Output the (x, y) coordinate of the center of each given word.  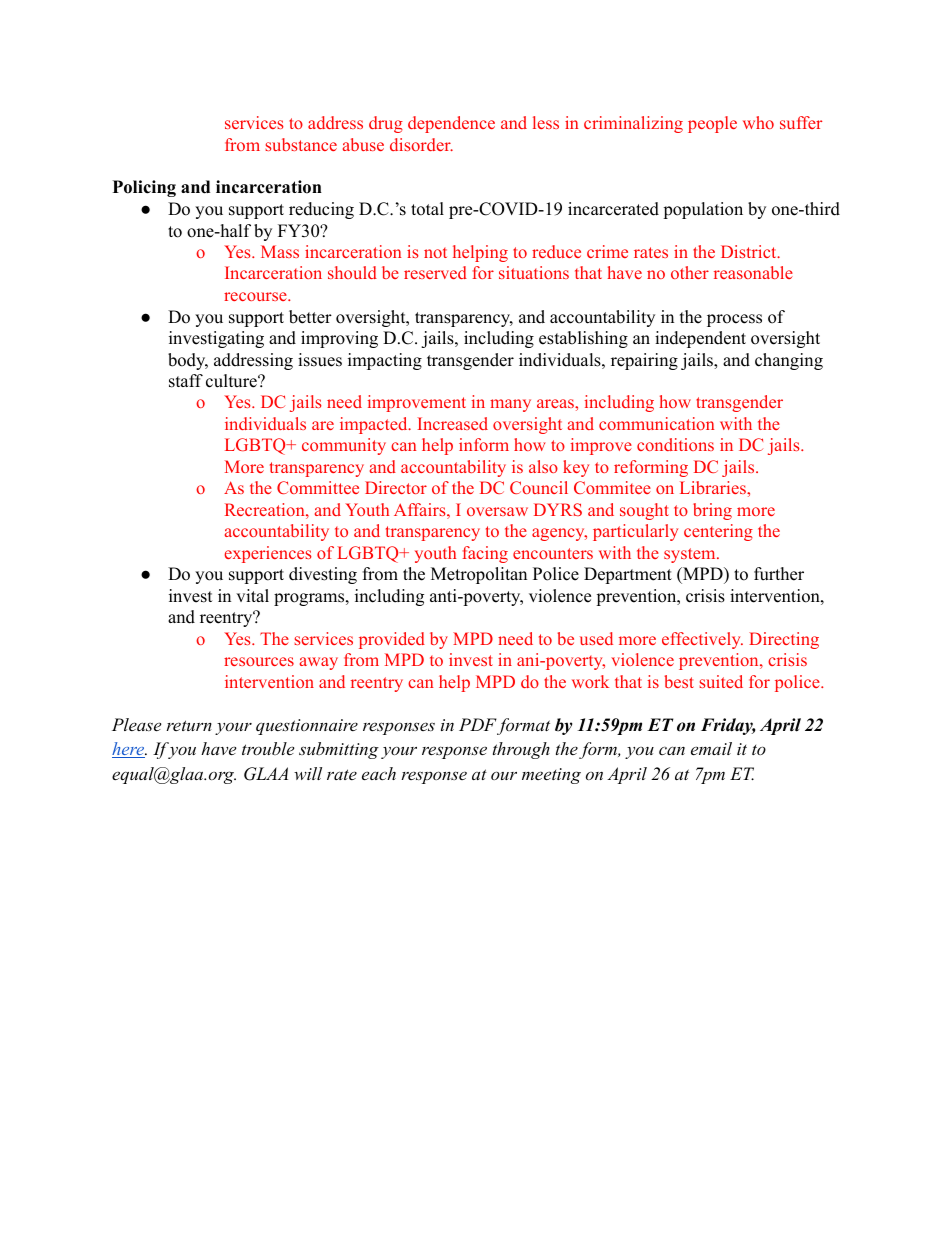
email (711, 748)
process (734, 320)
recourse (256, 296)
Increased (453, 423)
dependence (451, 124)
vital (252, 595)
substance (301, 144)
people (712, 124)
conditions (675, 444)
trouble (268, 748)
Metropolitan (479, 575)
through (521, 750)
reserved (435, 272)
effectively (702, 640)
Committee (318, 487)
